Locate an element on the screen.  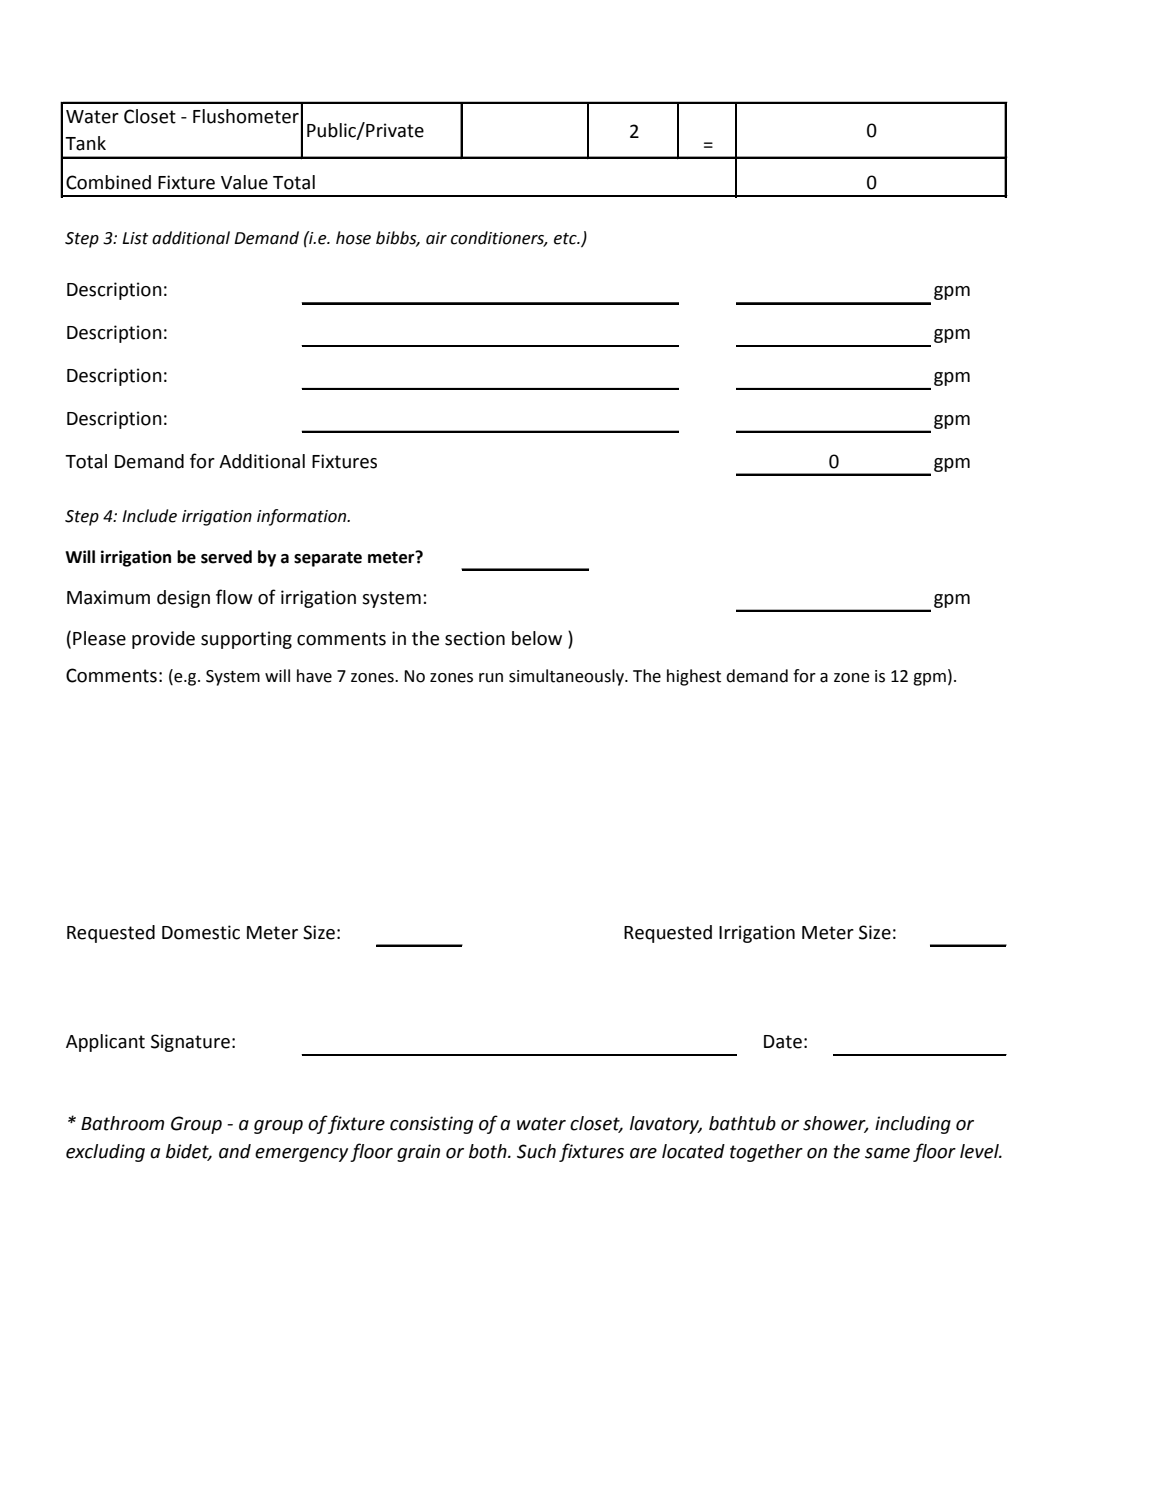
below is located at coordinates (537, 638).
